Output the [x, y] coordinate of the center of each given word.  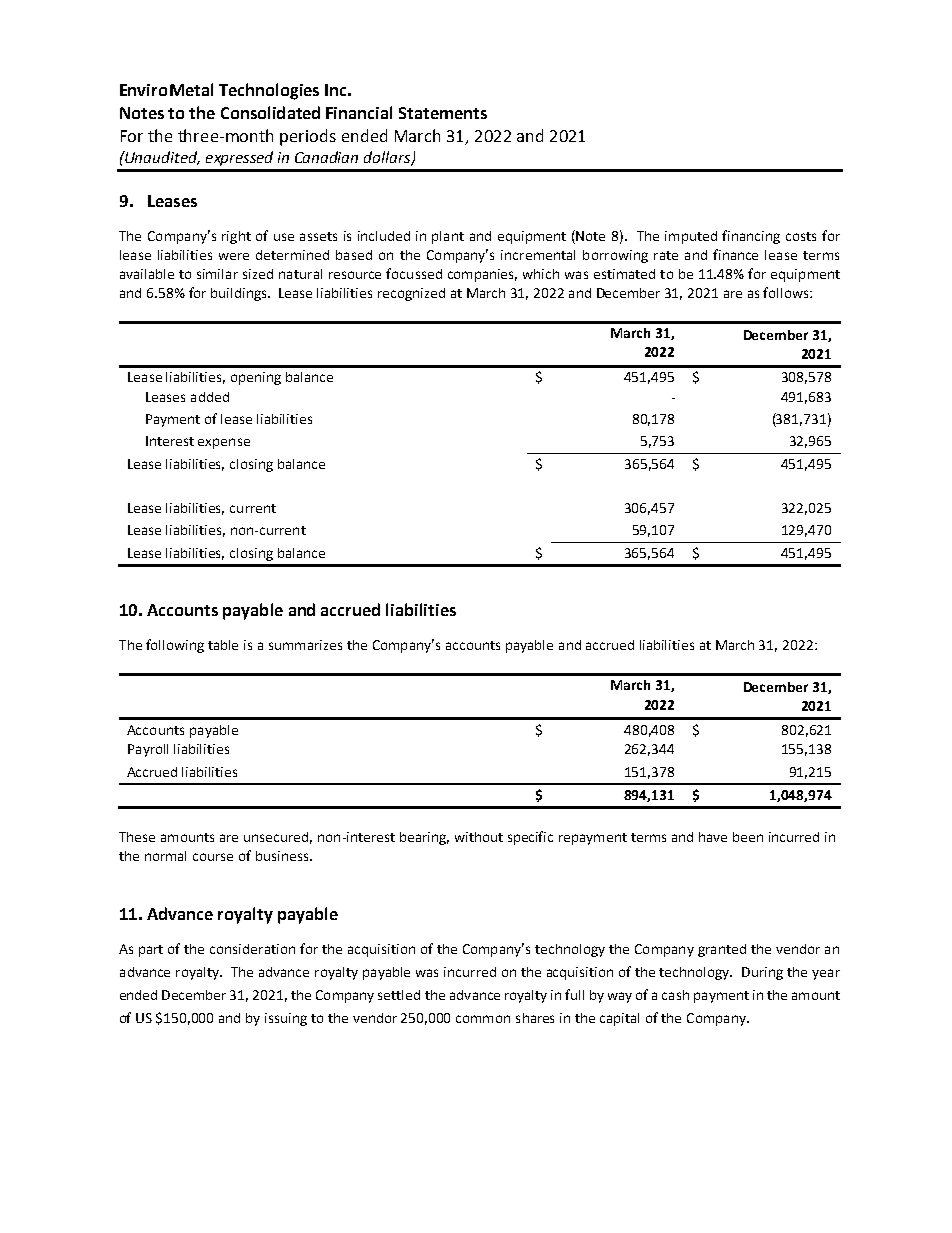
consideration [252, 949]
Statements [443, 113]
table [223, 645]
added [210, 397]
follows [787, 292]
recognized [411, 294]
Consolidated [270, 112]
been [748, 837]
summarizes [305, 645]
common [483, 1019]
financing [751, 237]
